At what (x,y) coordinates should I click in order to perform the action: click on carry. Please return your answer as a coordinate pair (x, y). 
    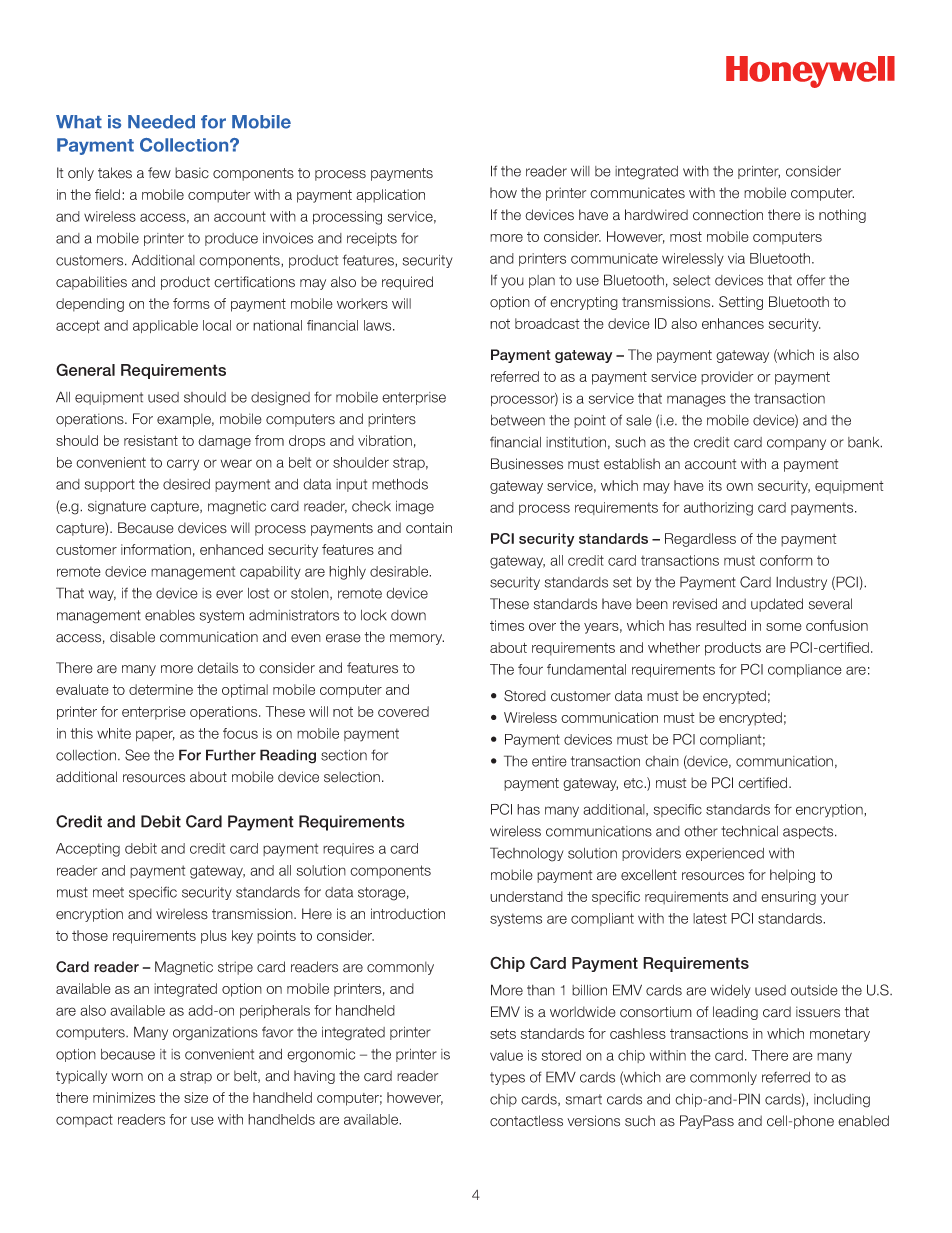
    Looking at the image, I should click on (183, 465).
